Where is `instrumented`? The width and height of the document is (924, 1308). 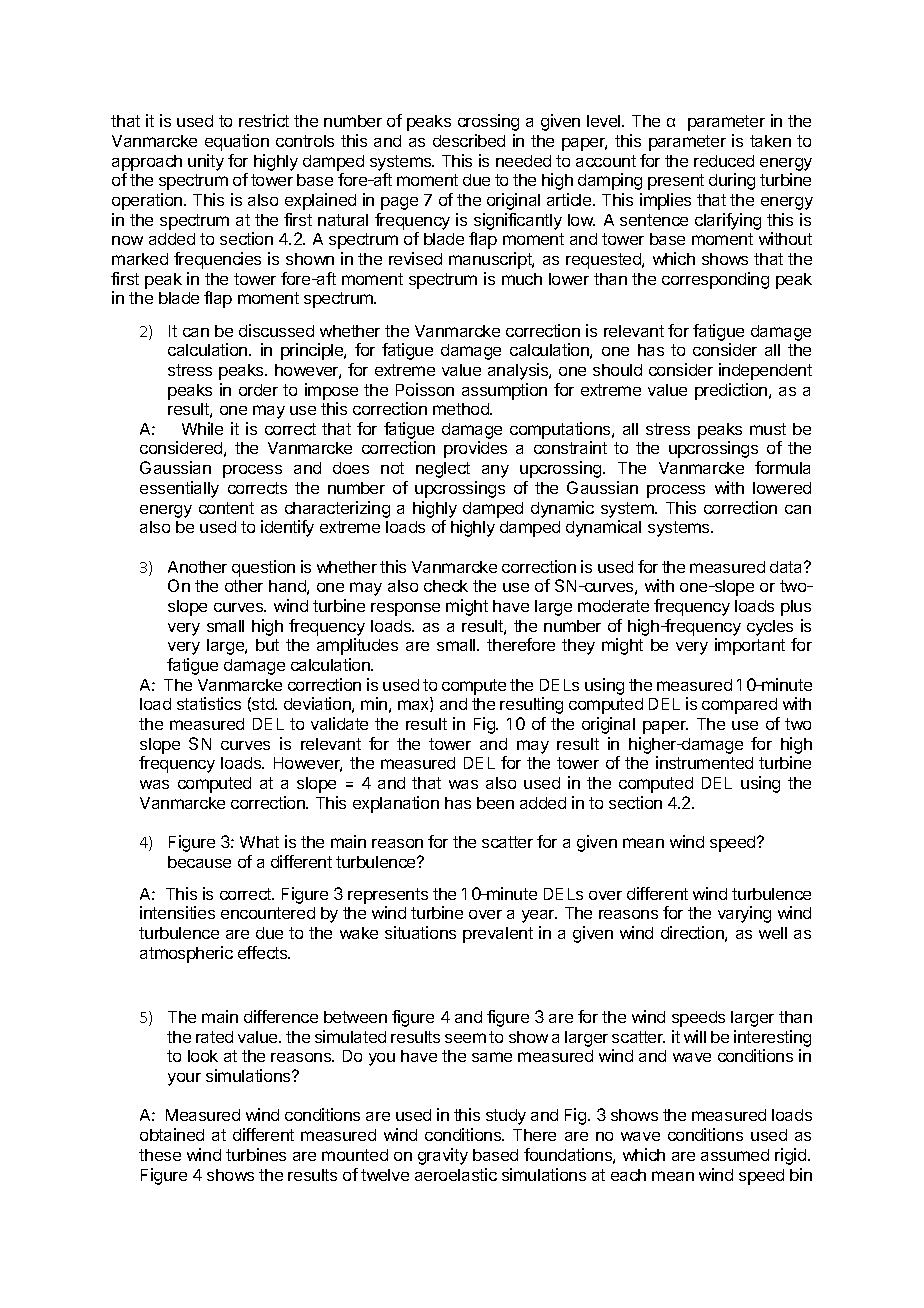 instrumented is located at coordinates (704, 762).
